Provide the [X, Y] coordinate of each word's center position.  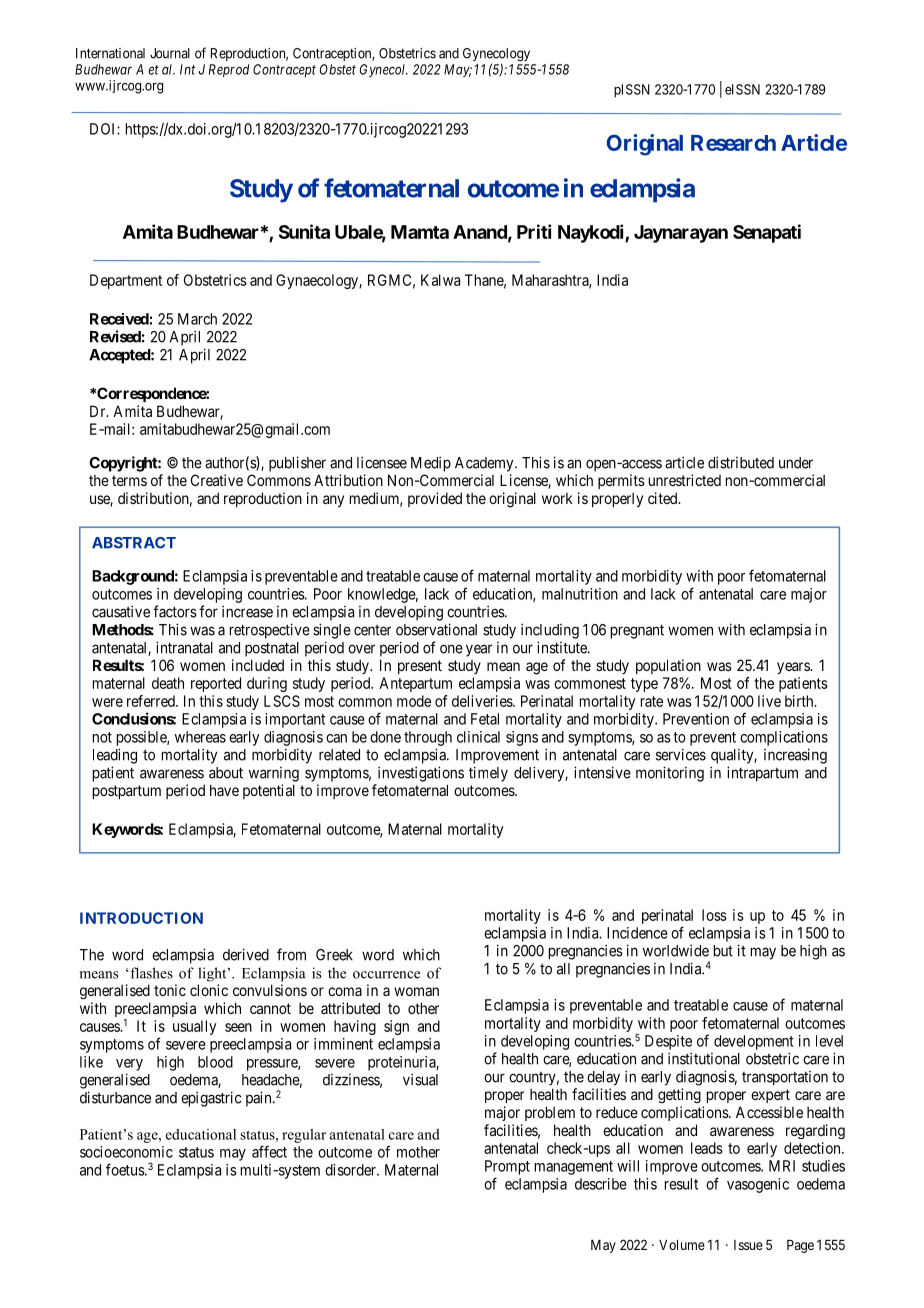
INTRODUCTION [141, 918]
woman [416, 991]
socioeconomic [126, 1152]
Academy [485, 464]
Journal [170, 53]
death [168, 683]
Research [733, 143]
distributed [741, 462]
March [197, 319]
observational [436, 629]
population [668, 666]
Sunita [304, 231]
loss [714, 915]
